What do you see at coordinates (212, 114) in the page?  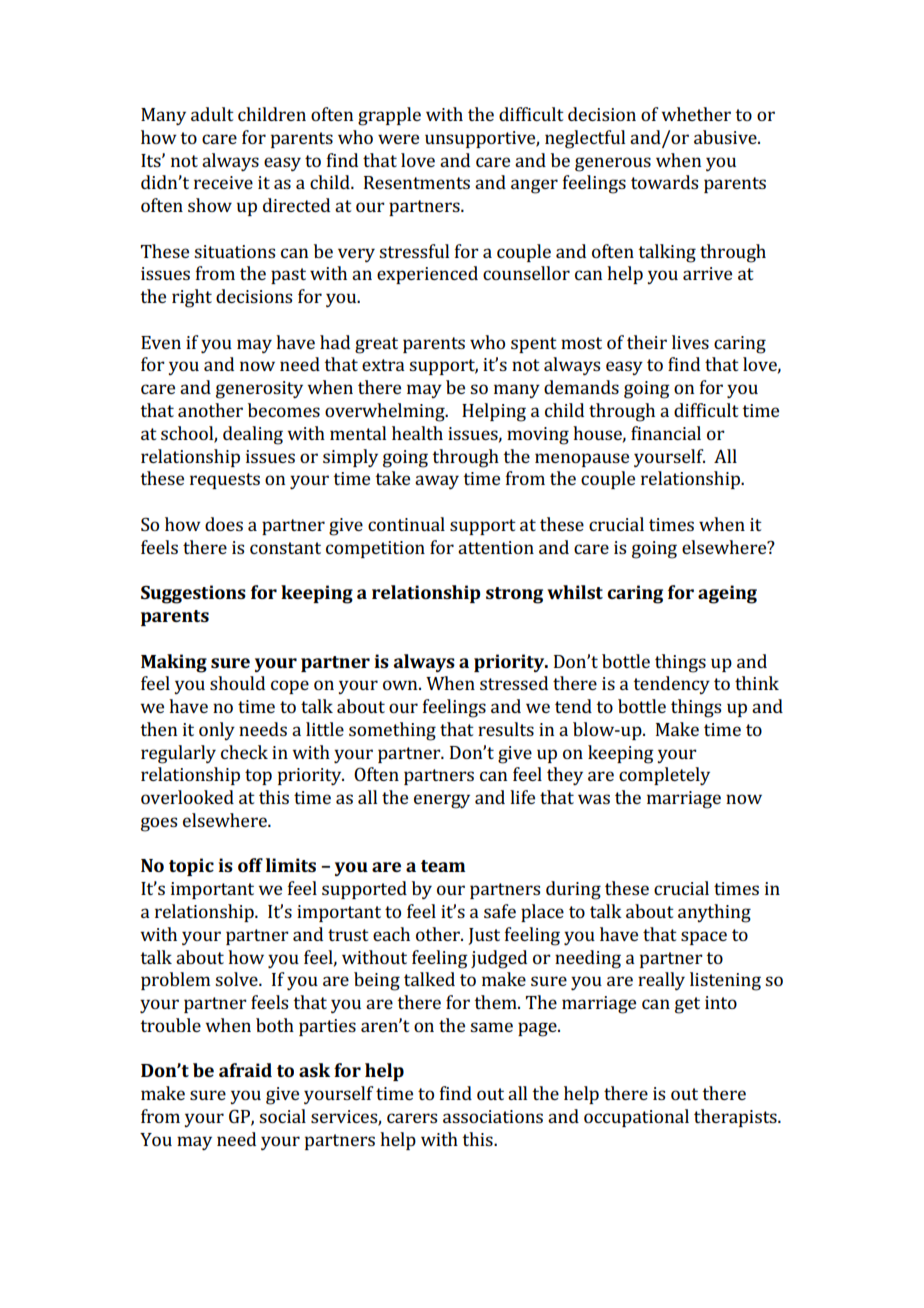 I see `adult` at bounding box center [212, 114].
